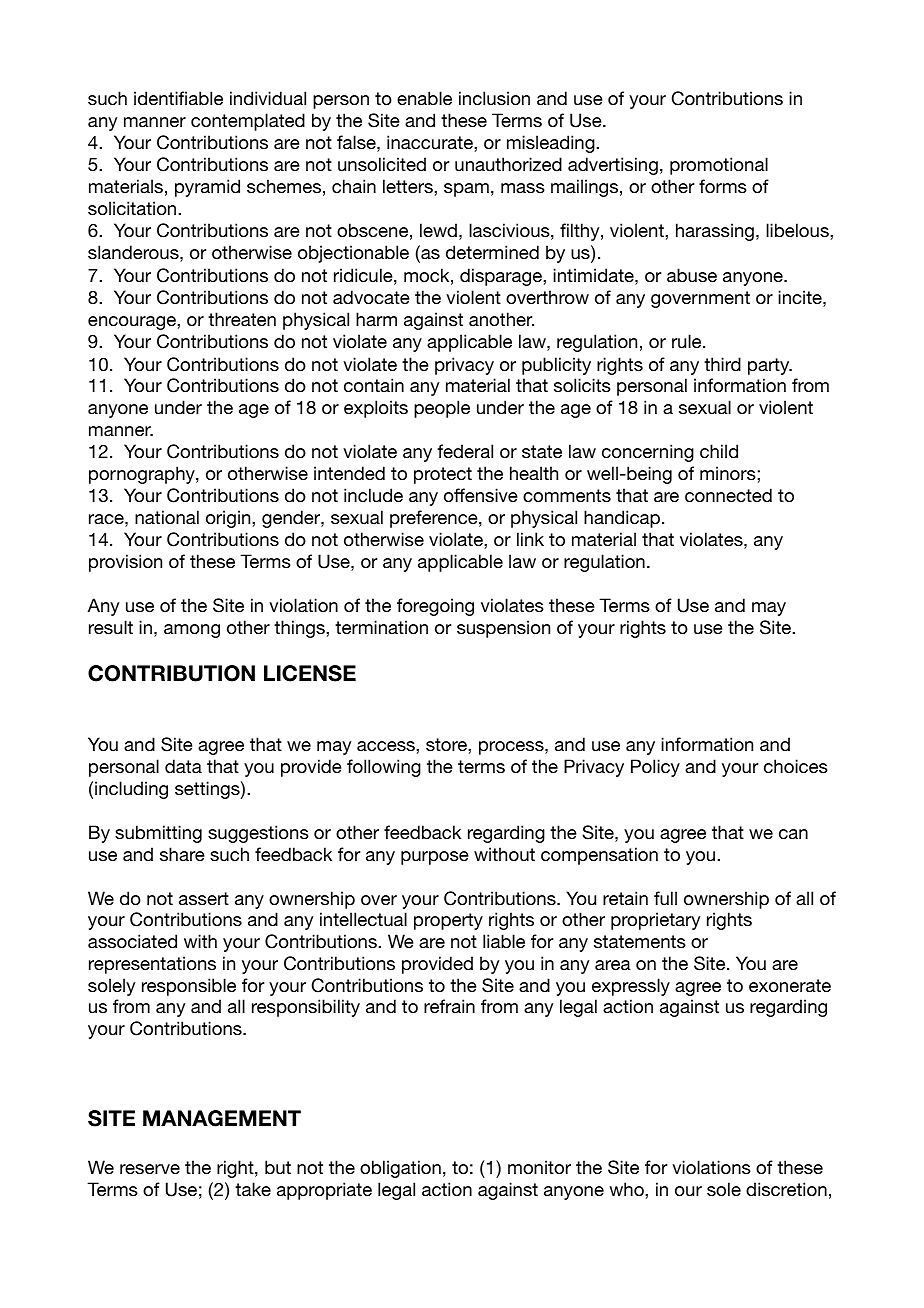 Image resolution: width=924 pixels, height=1308 pixels. What do you see at coordinates (728, 473) in the screenshot?
I see `minors` at bounding box center [728, 473].
